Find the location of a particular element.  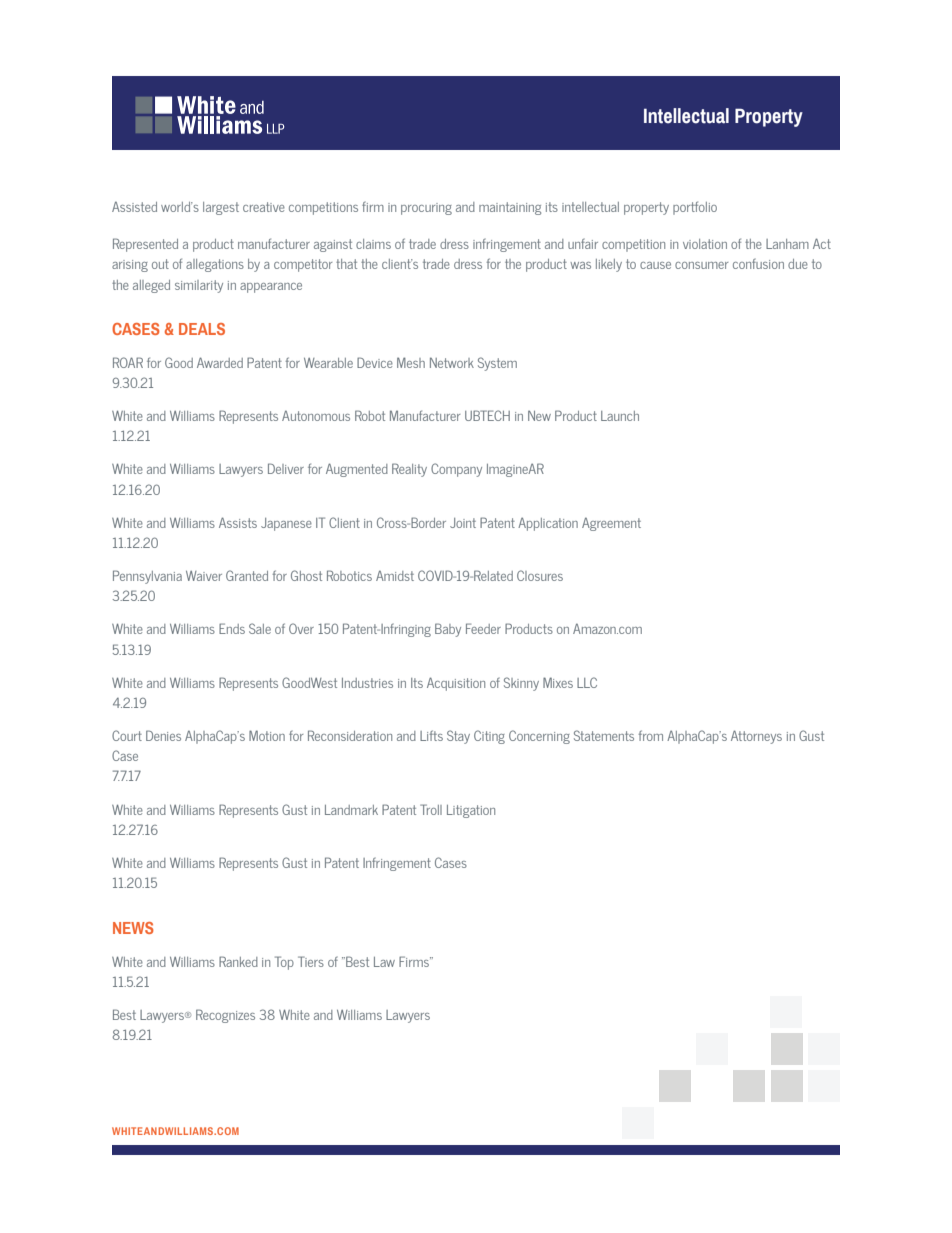

largest is located at coordinates (221, 208).
